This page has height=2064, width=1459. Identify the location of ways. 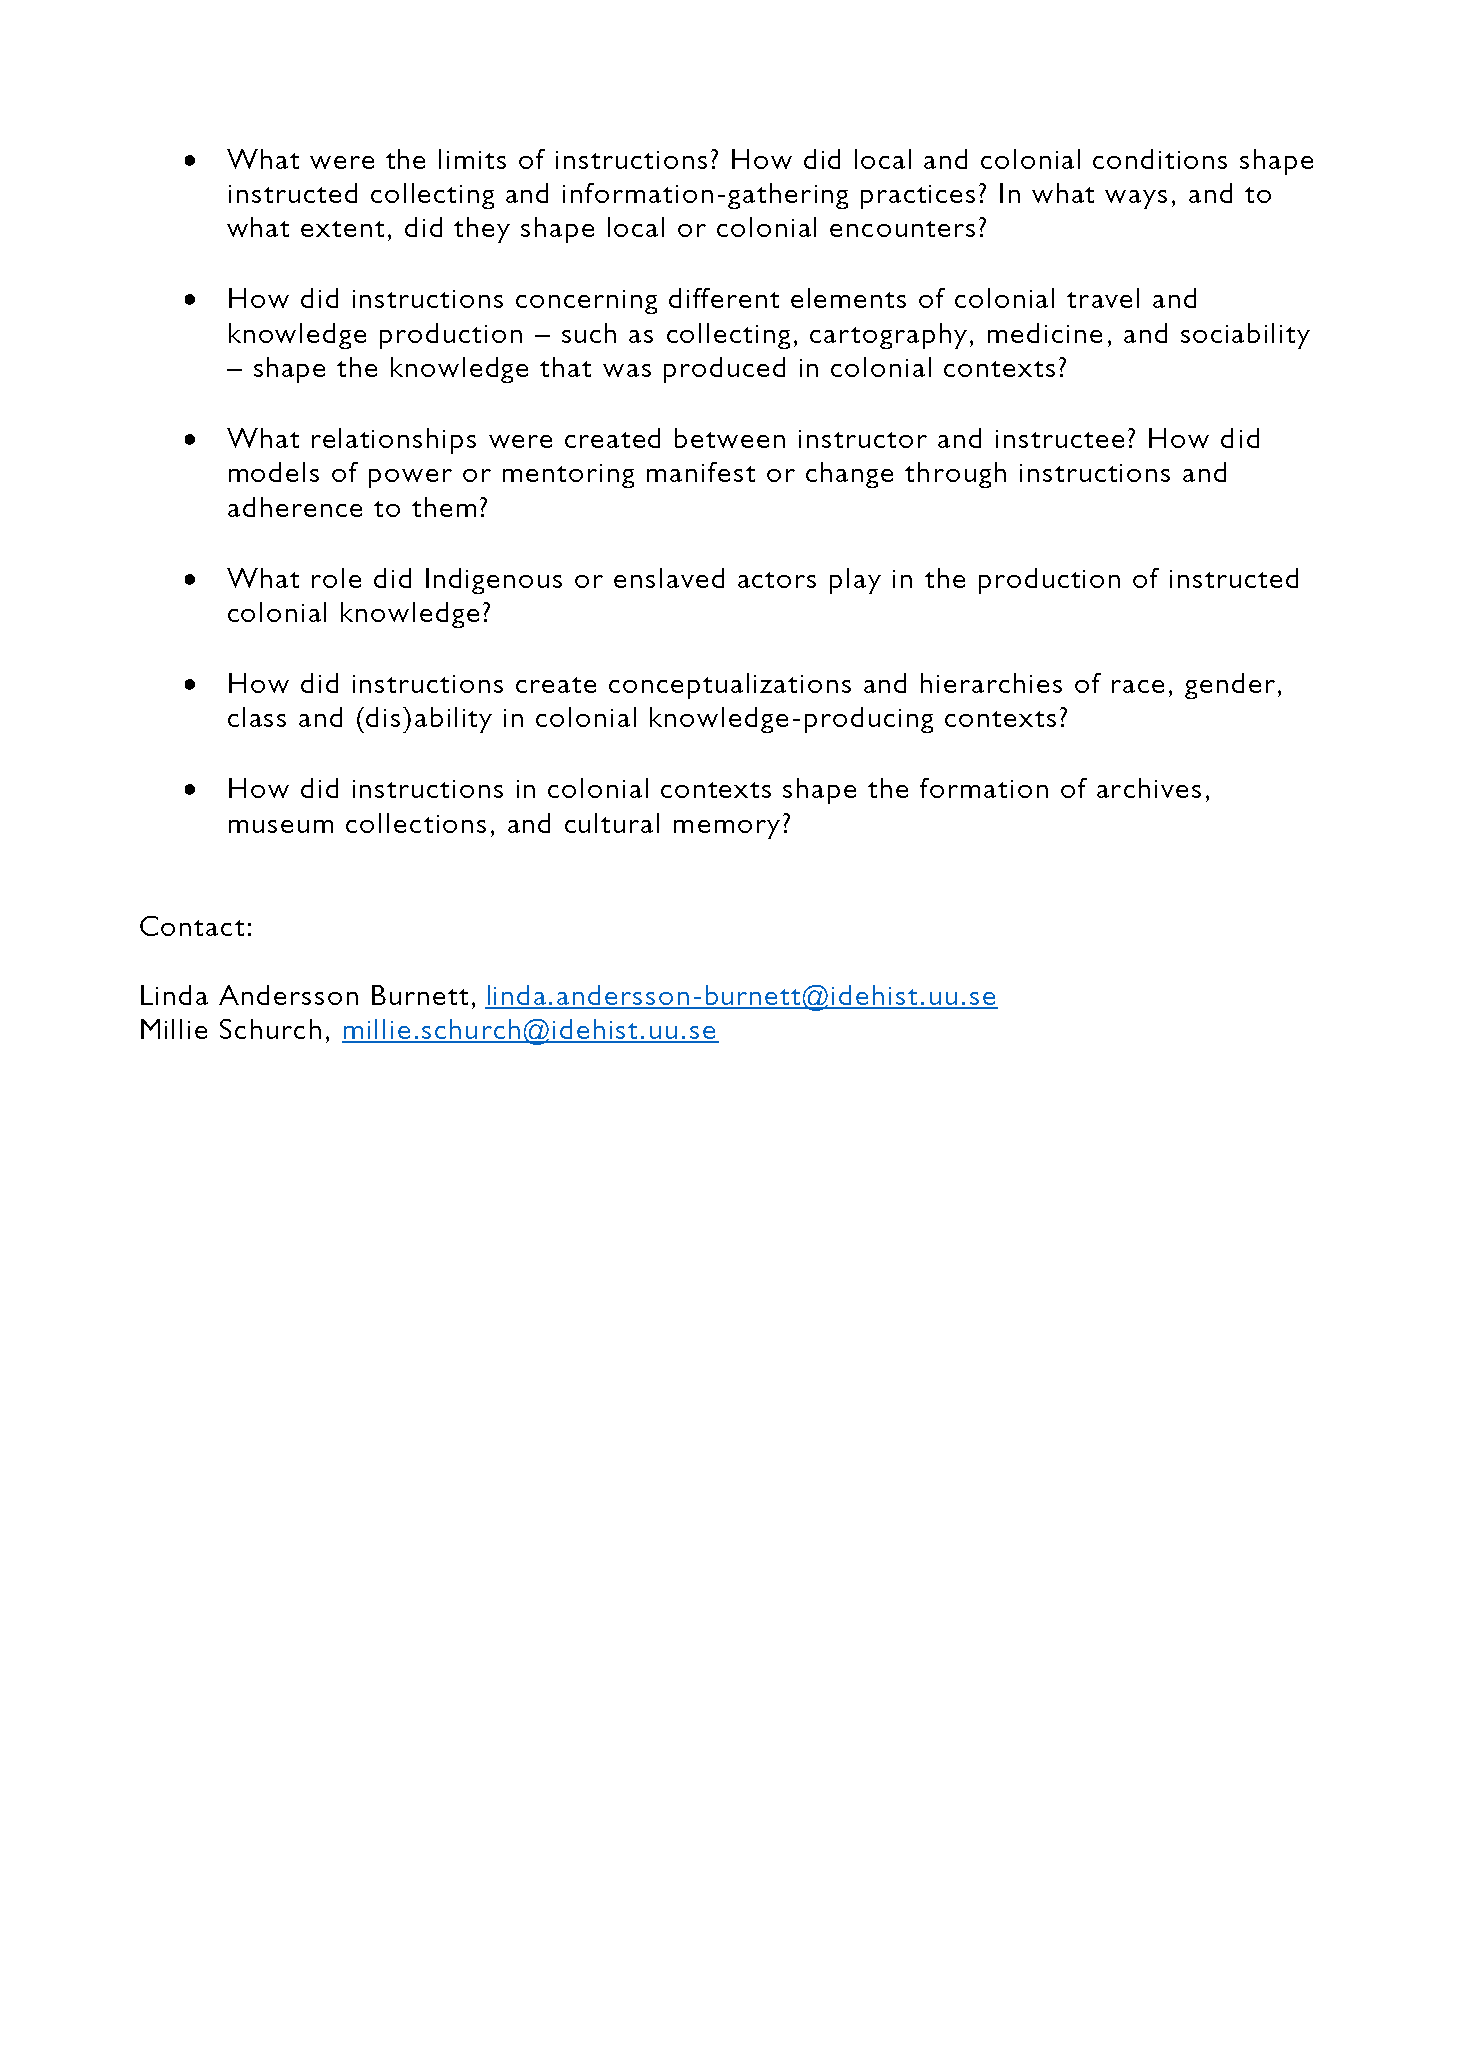
(1136, 199).
